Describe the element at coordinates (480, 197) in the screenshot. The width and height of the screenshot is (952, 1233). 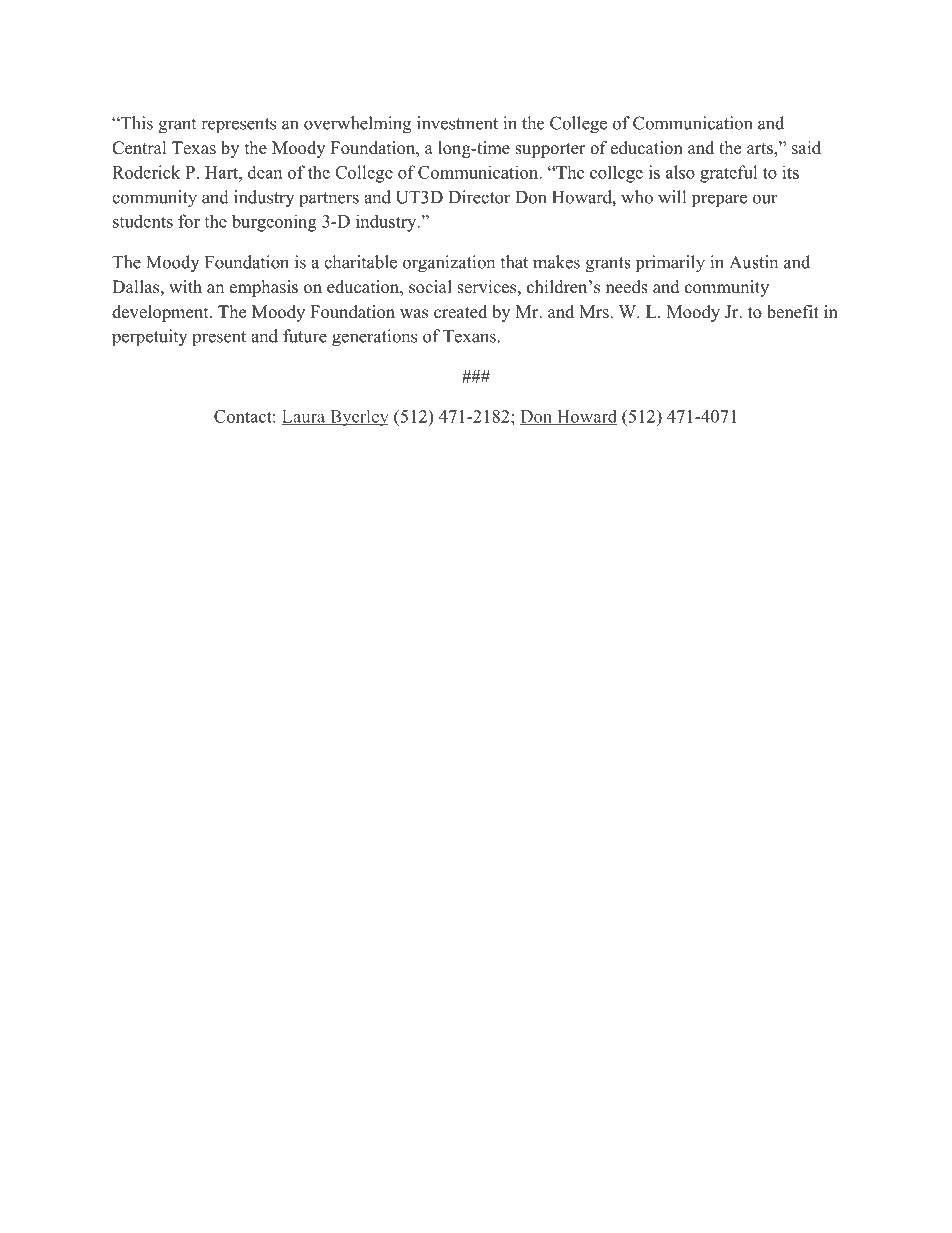
I see `Director` at that location.
